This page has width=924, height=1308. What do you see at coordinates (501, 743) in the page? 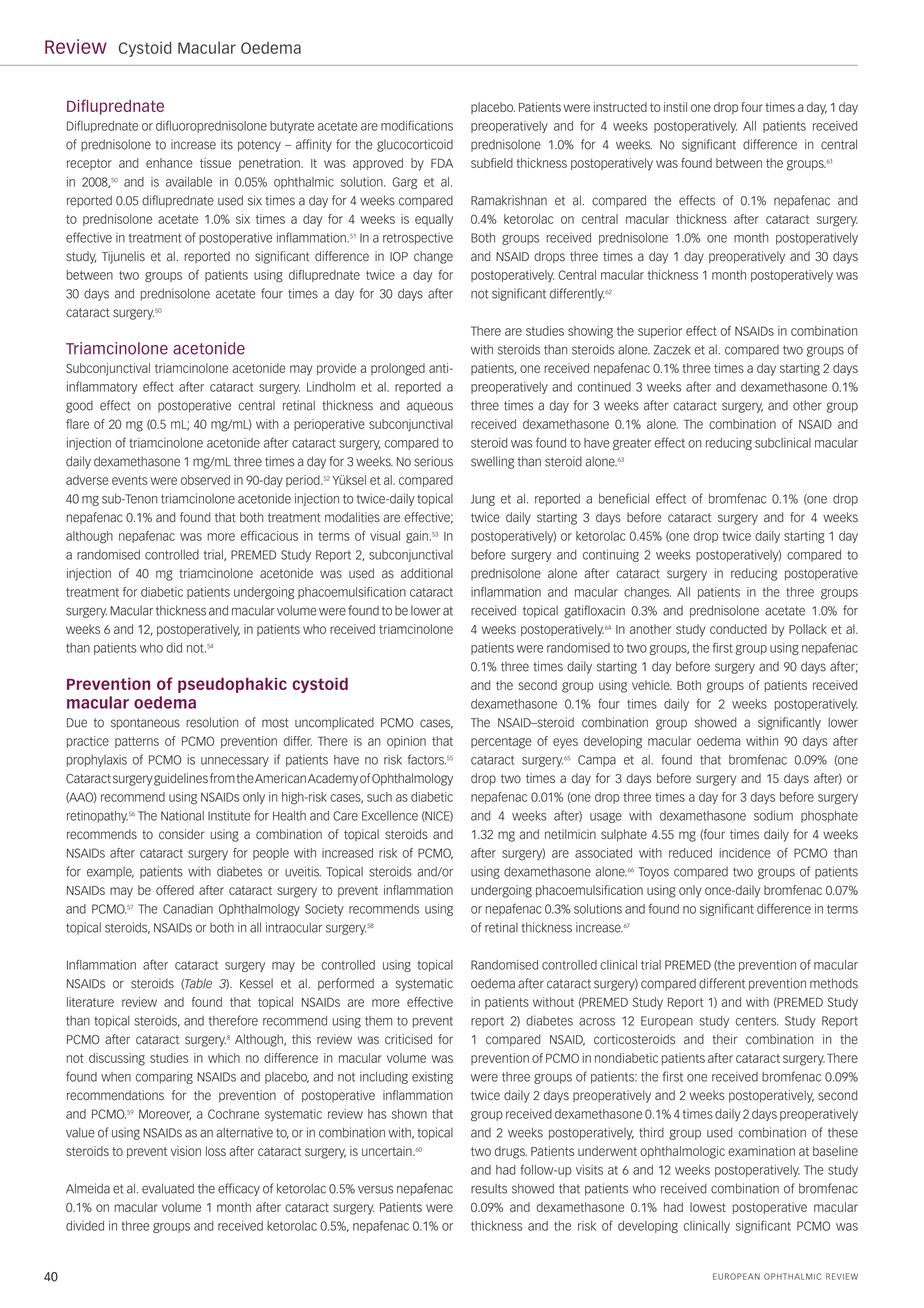
I see `percentage` at bounding box center [501, 743].
